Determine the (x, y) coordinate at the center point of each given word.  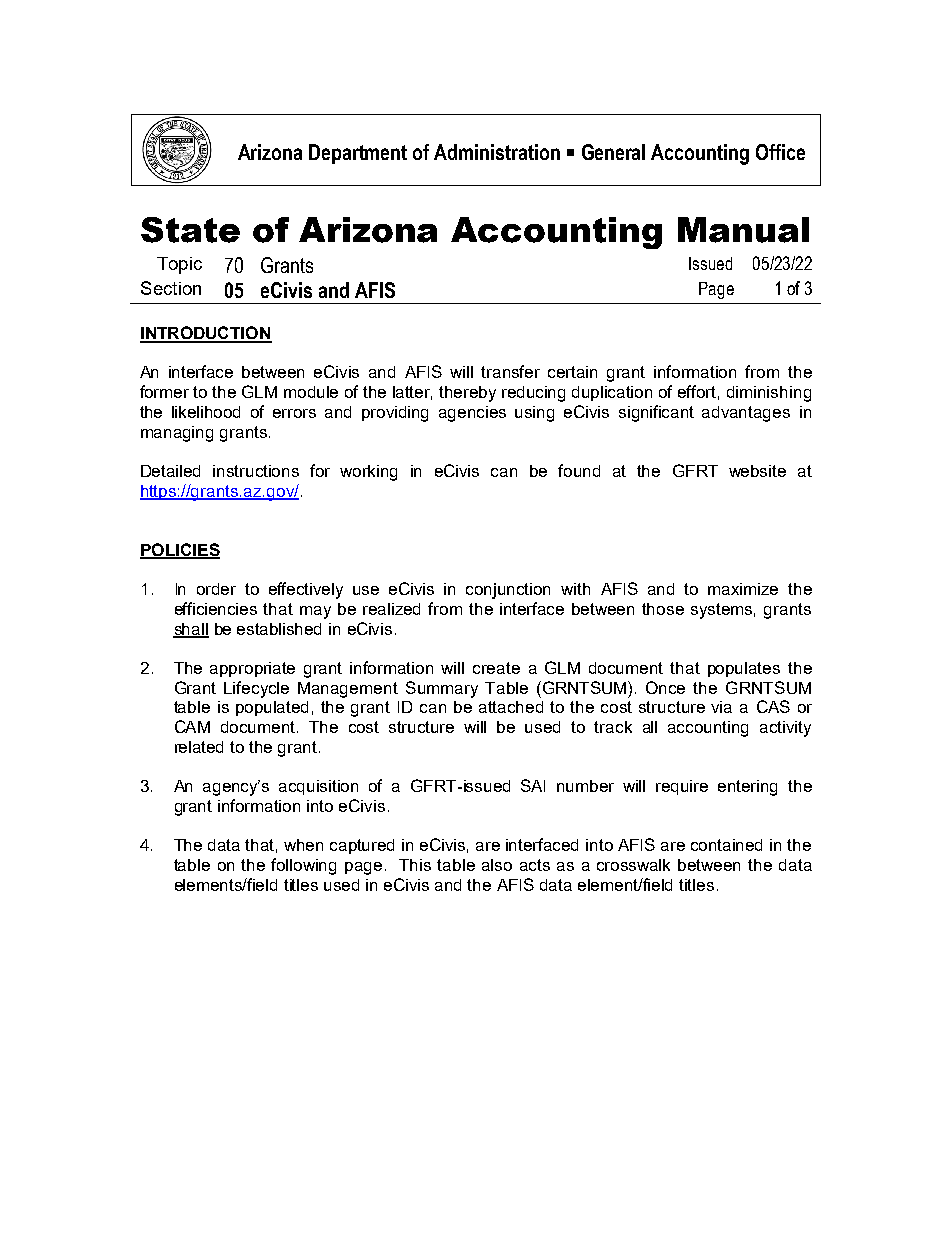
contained (726, 845)
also (497, 865)
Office (780, 152)
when (303, 845)
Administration (497, 152)
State (190, 230)
